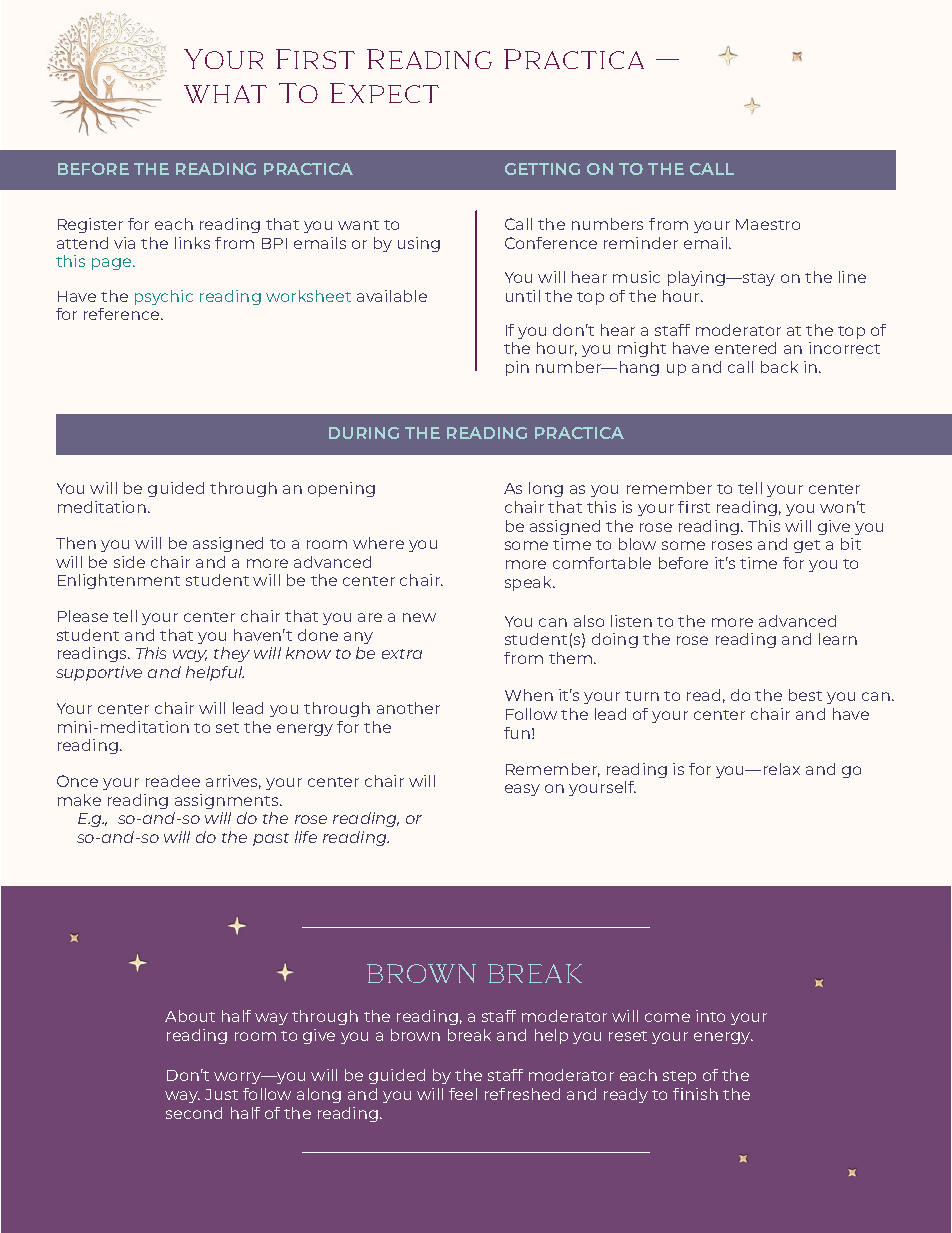  Describe the element at coordinates (129, 562) in the screenshot. I see `side` at that location.
